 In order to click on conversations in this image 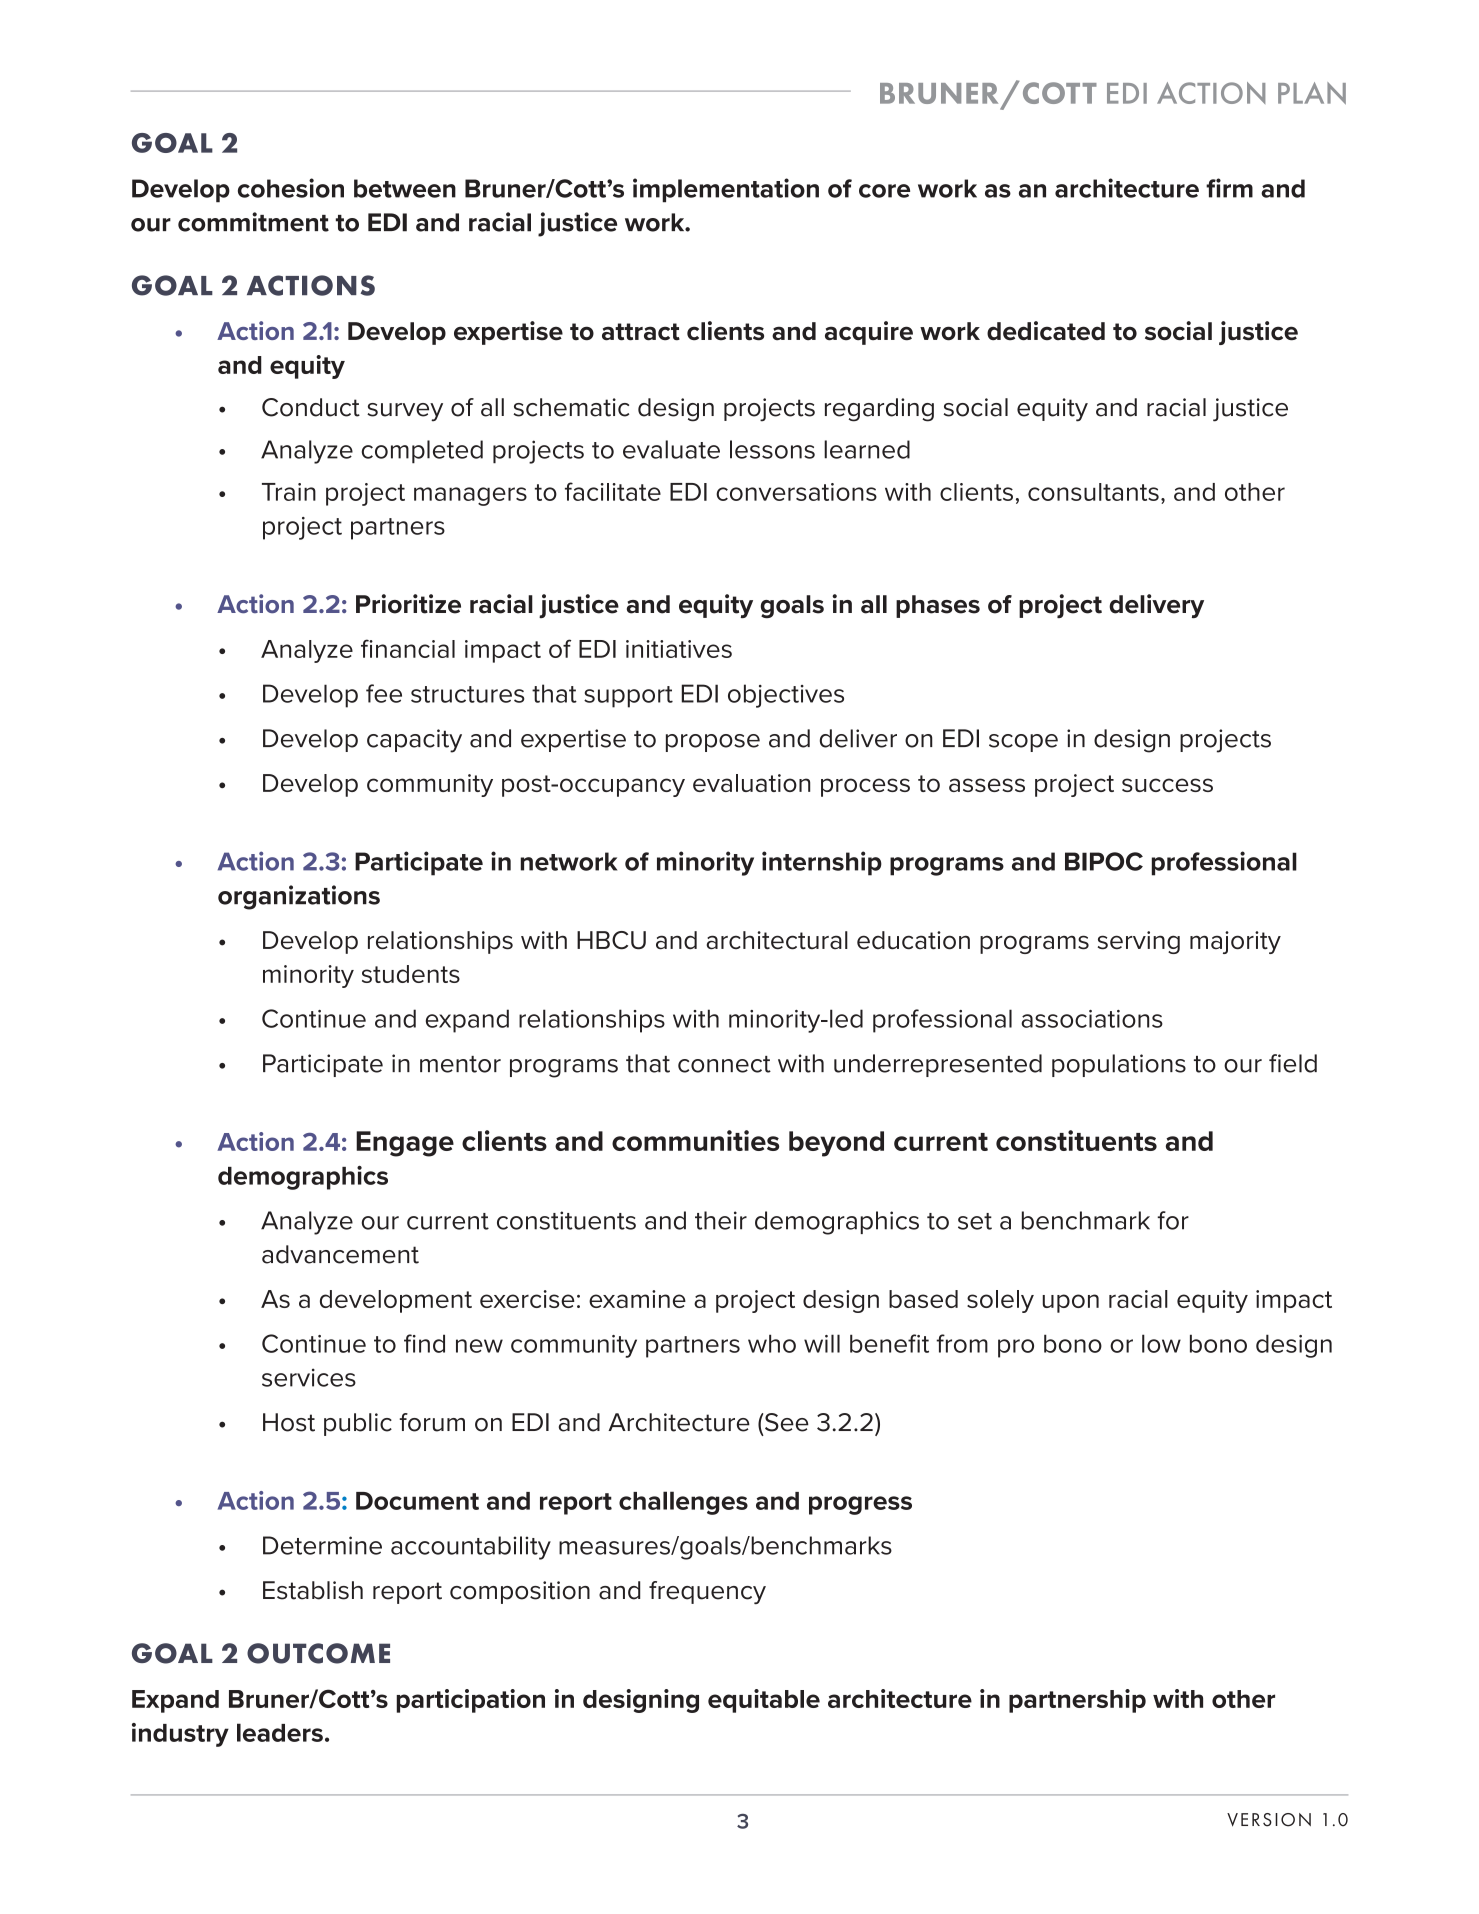, I will do `click(796, 492)`.
